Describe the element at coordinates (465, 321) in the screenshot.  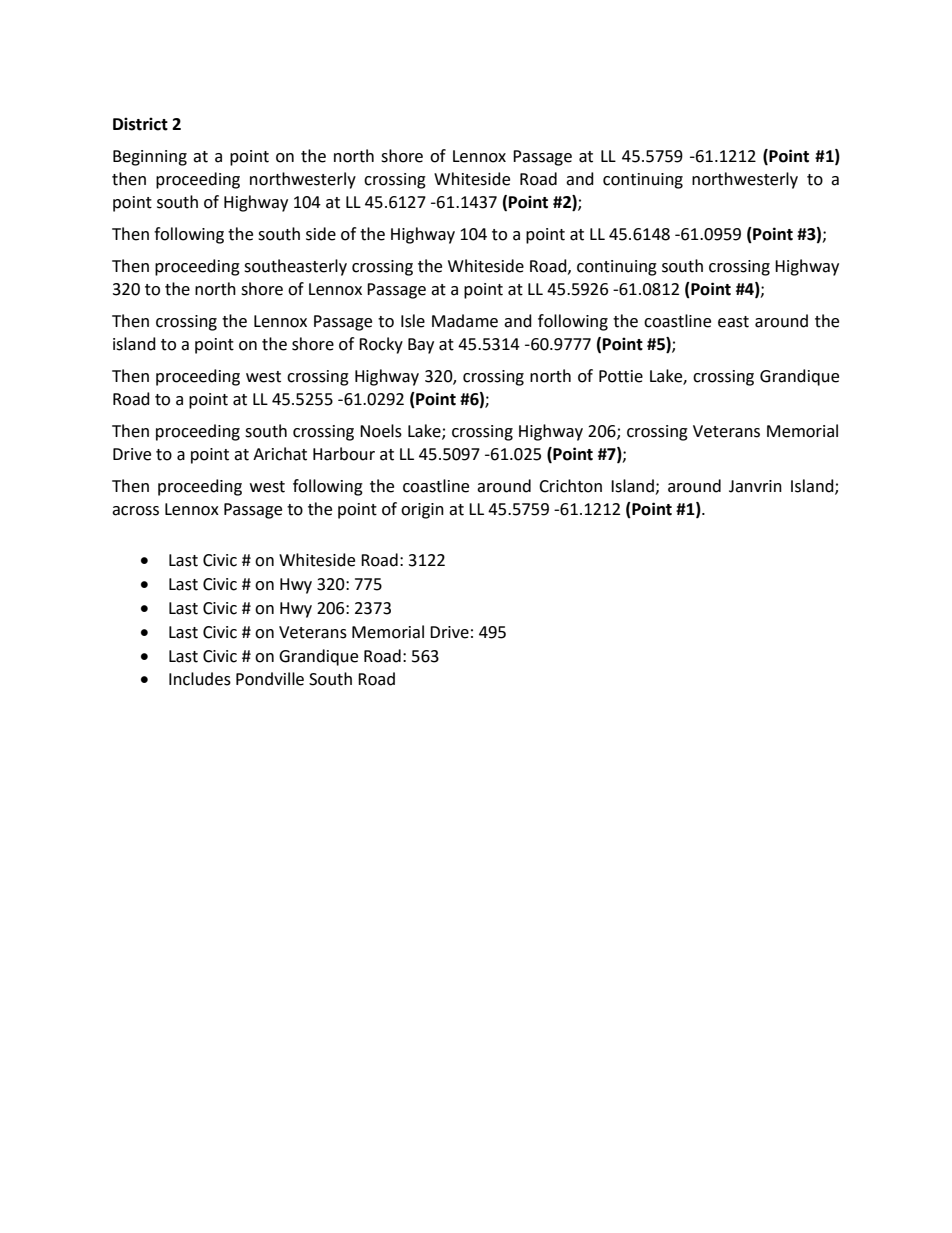
I see `Madame` at that location.
